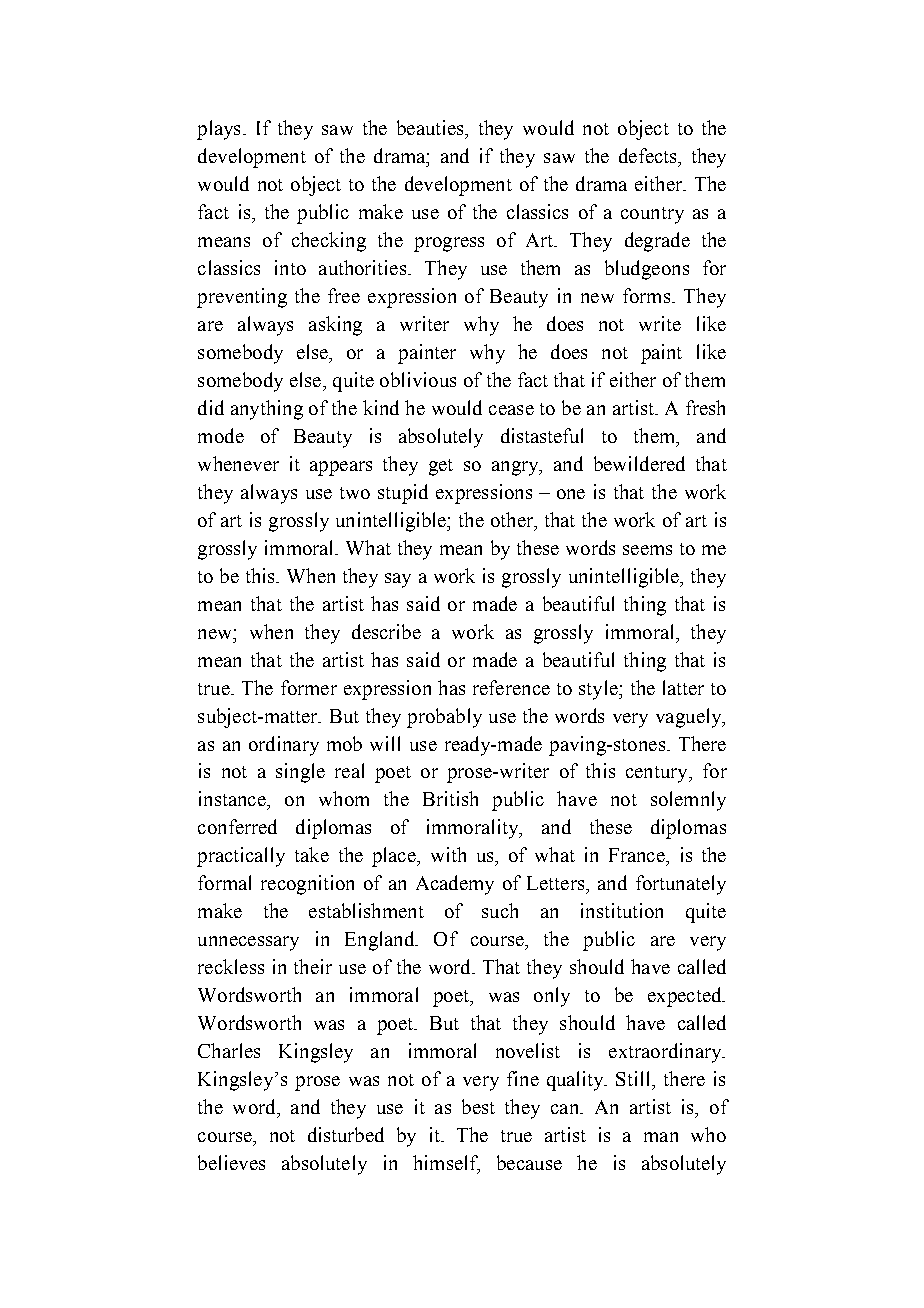  Describe the element at coordinates (431, 127) in the page. I see `beauties` at that location.
